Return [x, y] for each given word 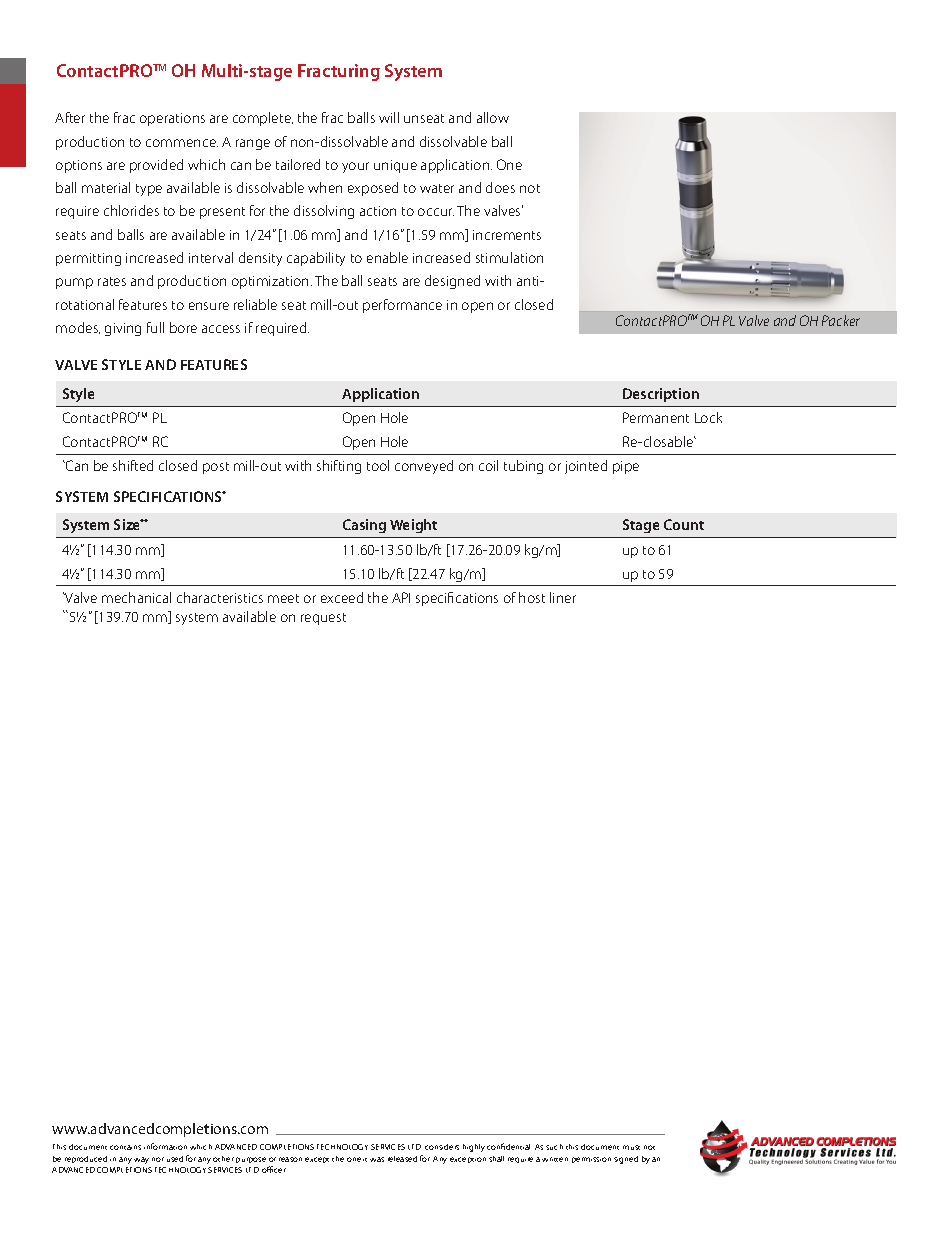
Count [684, 524]
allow [493, 117]
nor [158, 1159]
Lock [708, 417]
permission [591, 1160]
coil [488, 465]
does [500, 187]
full [155, 327]
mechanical [136, 597]
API [401, 597]
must [631, 1147]
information [165, 1146]
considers [442, 1147]
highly [474, 1148]
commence [182, 143]
